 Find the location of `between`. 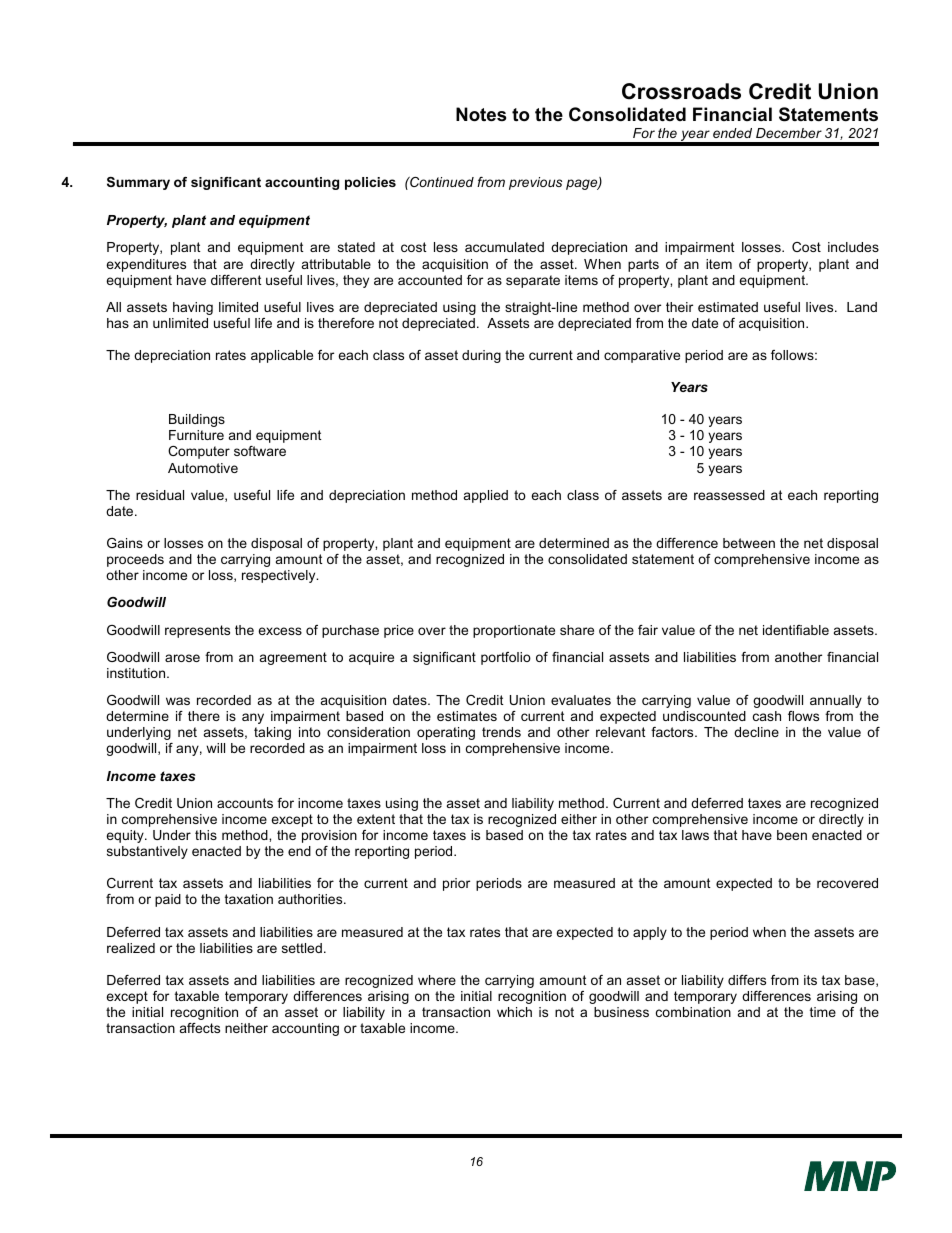

between is located at coordinates (749, 543).
